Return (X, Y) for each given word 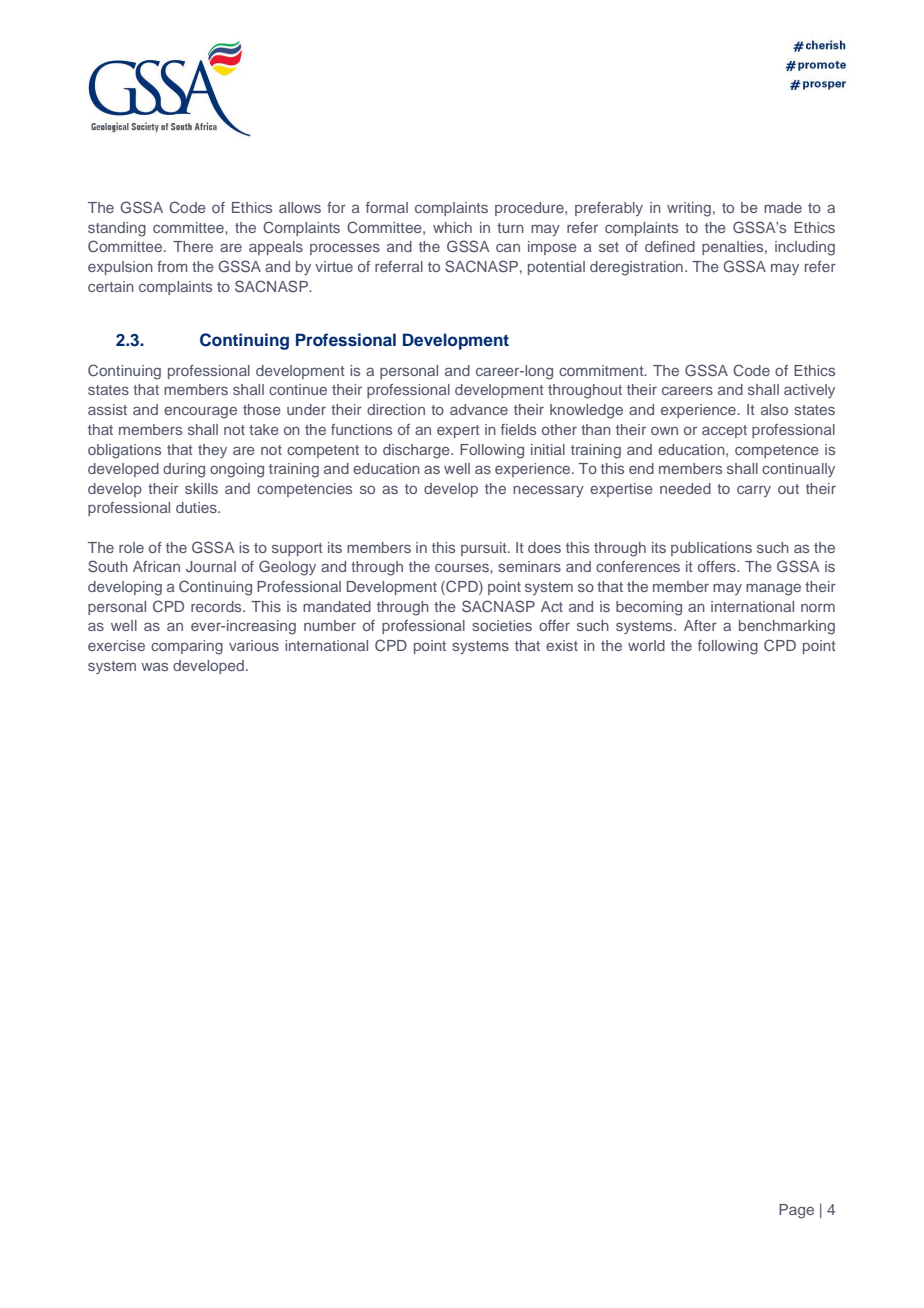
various (254, 645)
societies (502, 625)
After (700, 625)
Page (796, 1211)
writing (689, 209)
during (184, 470)
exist (562, 645)
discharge (417, 451)
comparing (187, 647)
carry (754, 491)
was (154, 666)
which (452, 227)
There (193, 246)
